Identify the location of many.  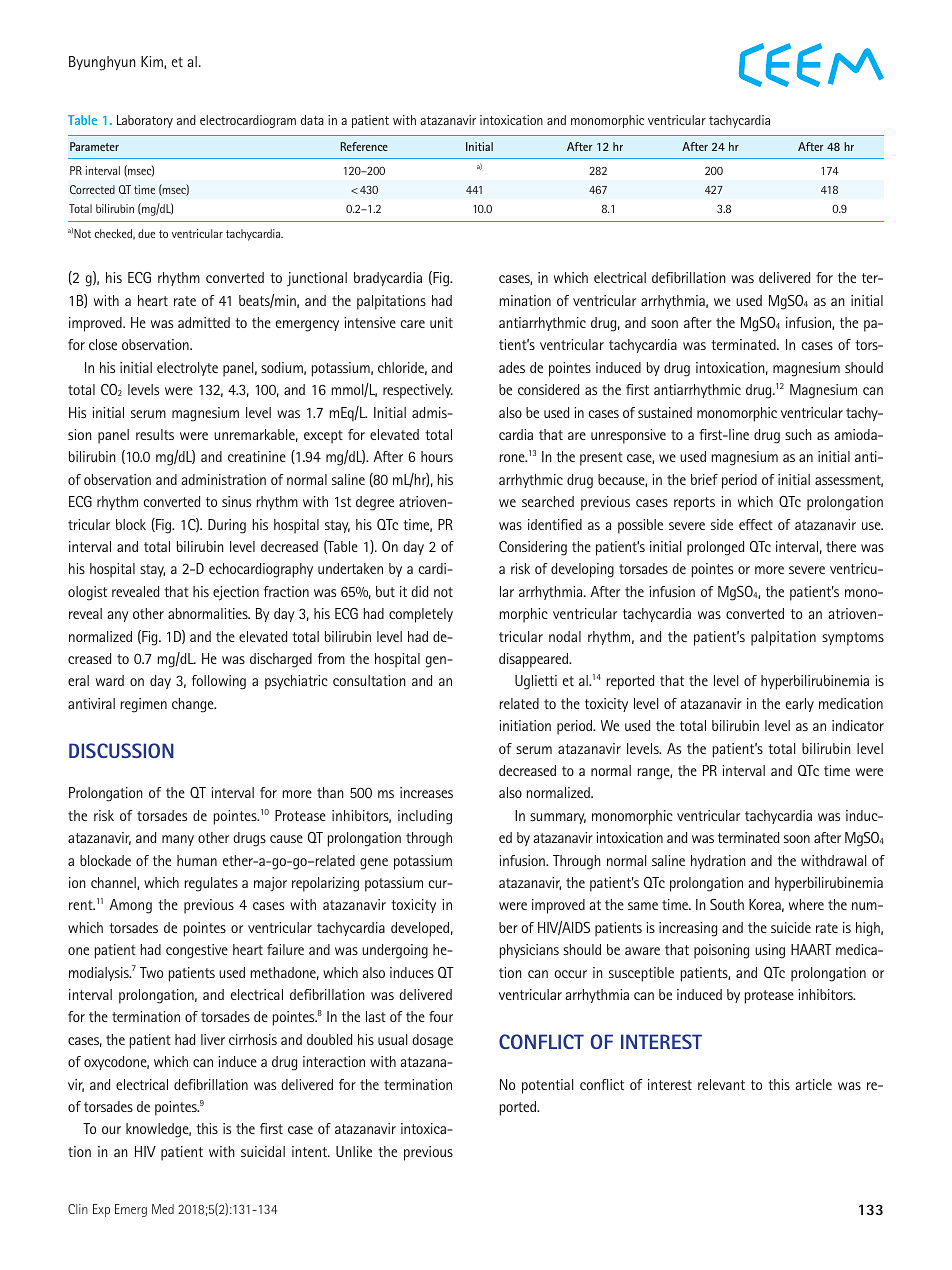
(178, 840).
